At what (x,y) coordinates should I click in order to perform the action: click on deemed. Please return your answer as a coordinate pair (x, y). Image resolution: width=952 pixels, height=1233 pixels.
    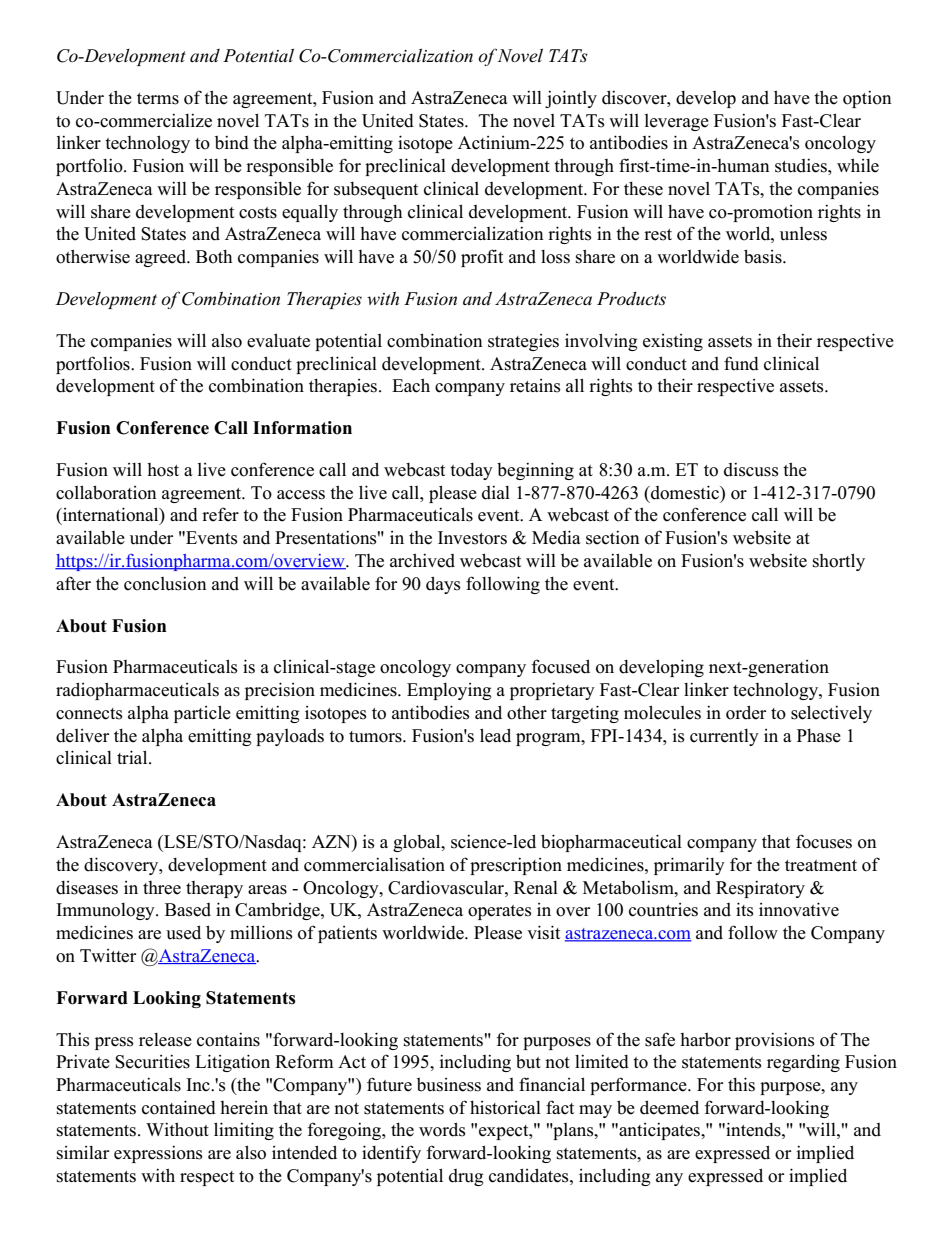
    Looking at the image, I should click on (669, 1107).
